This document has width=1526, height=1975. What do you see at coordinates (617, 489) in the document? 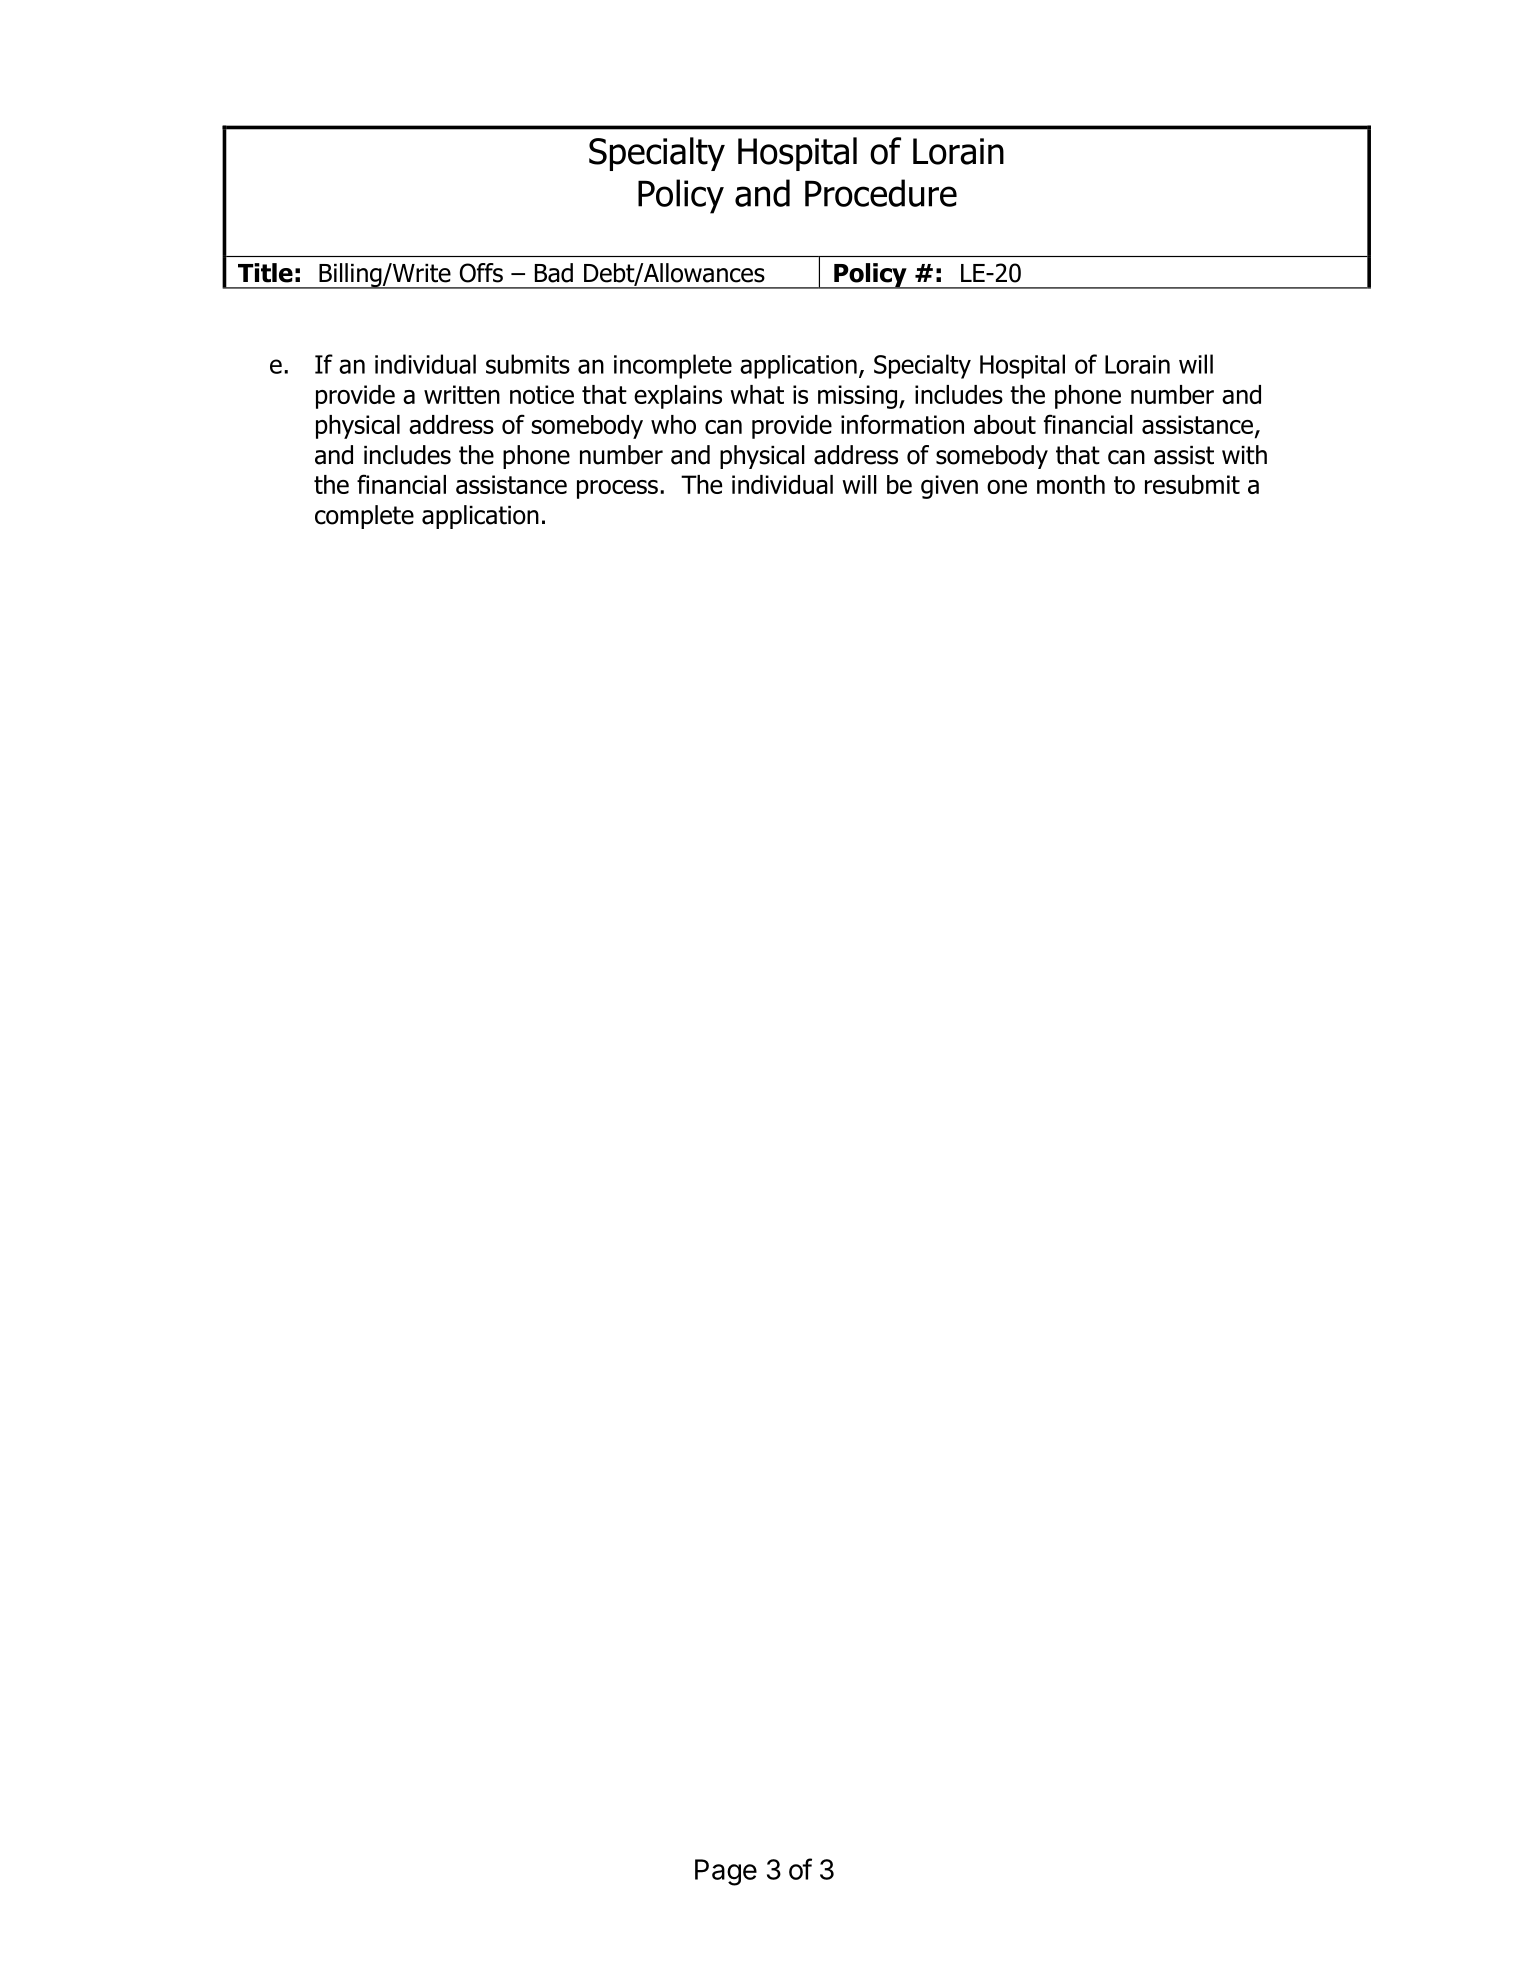
I see `process` at bounding box center [617, 489].
